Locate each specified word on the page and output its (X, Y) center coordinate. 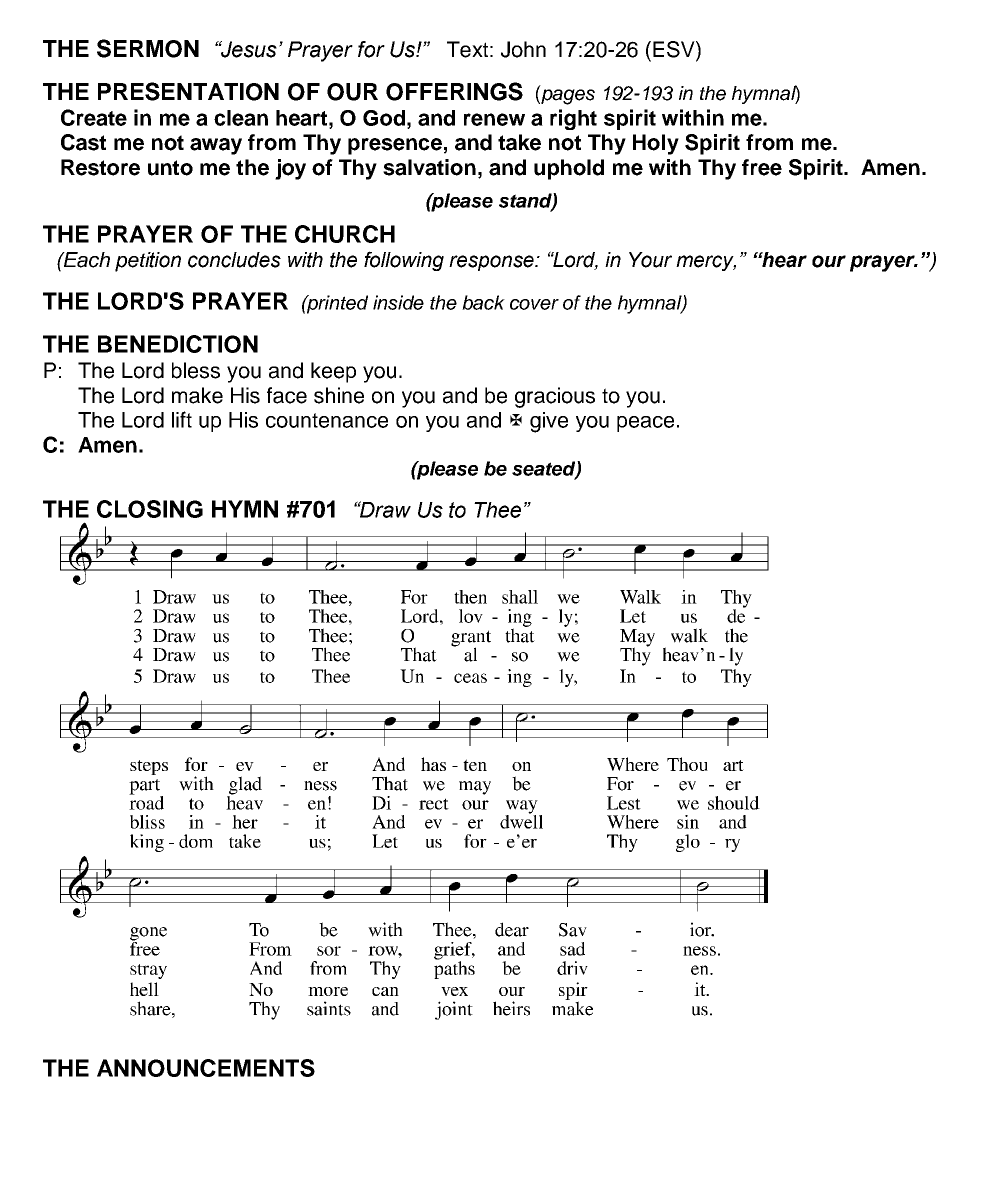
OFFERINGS (454, 91)
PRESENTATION (188, 91)
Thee (497, 510)
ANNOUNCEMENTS (206, 1068)
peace (645, 424)
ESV (675, 50)
